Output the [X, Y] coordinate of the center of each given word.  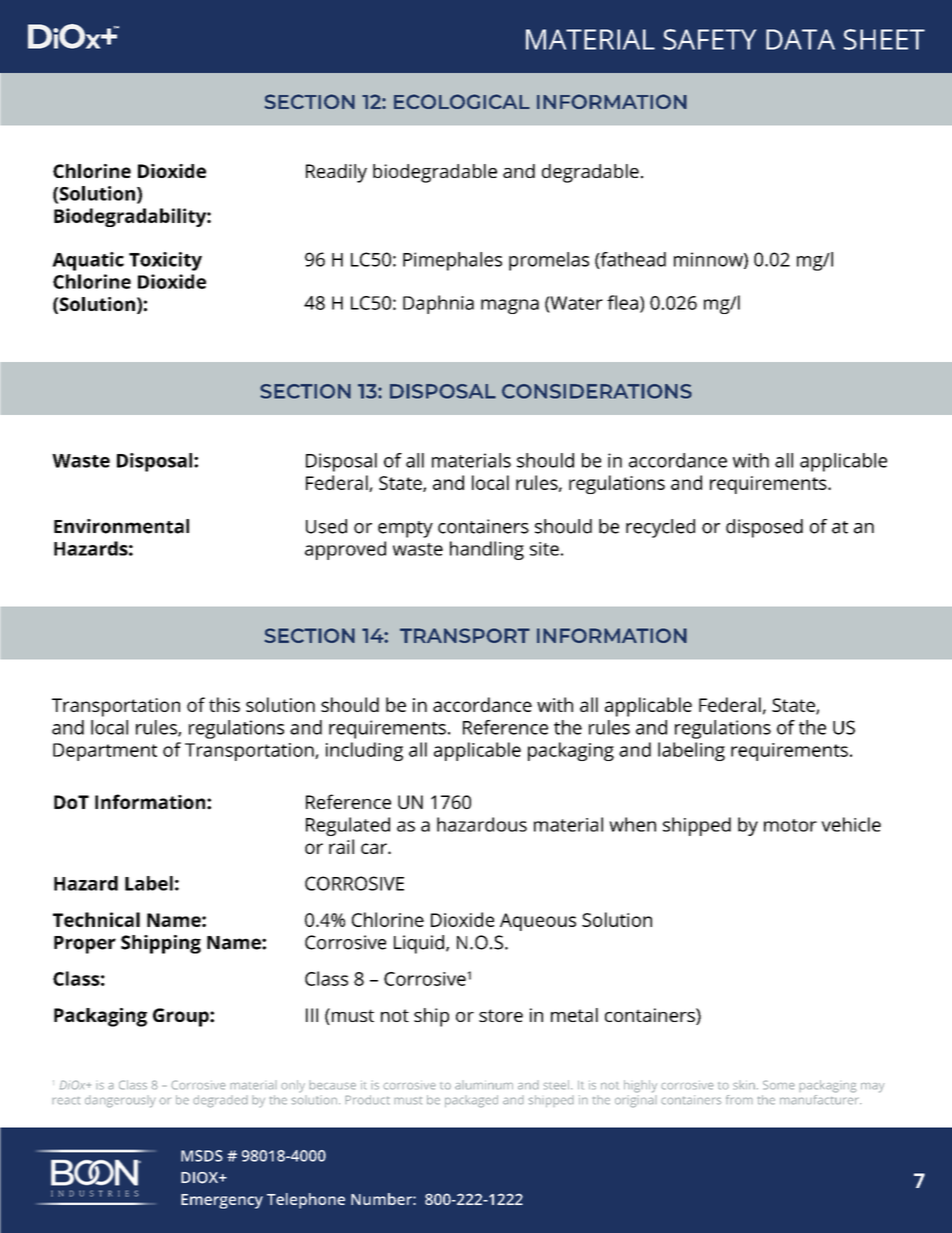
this [224, 704]
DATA [800, 39]
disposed [764, 528]
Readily [336, 173]
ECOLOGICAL [462, 101]
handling [487, 550]
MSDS [202, 1156]
